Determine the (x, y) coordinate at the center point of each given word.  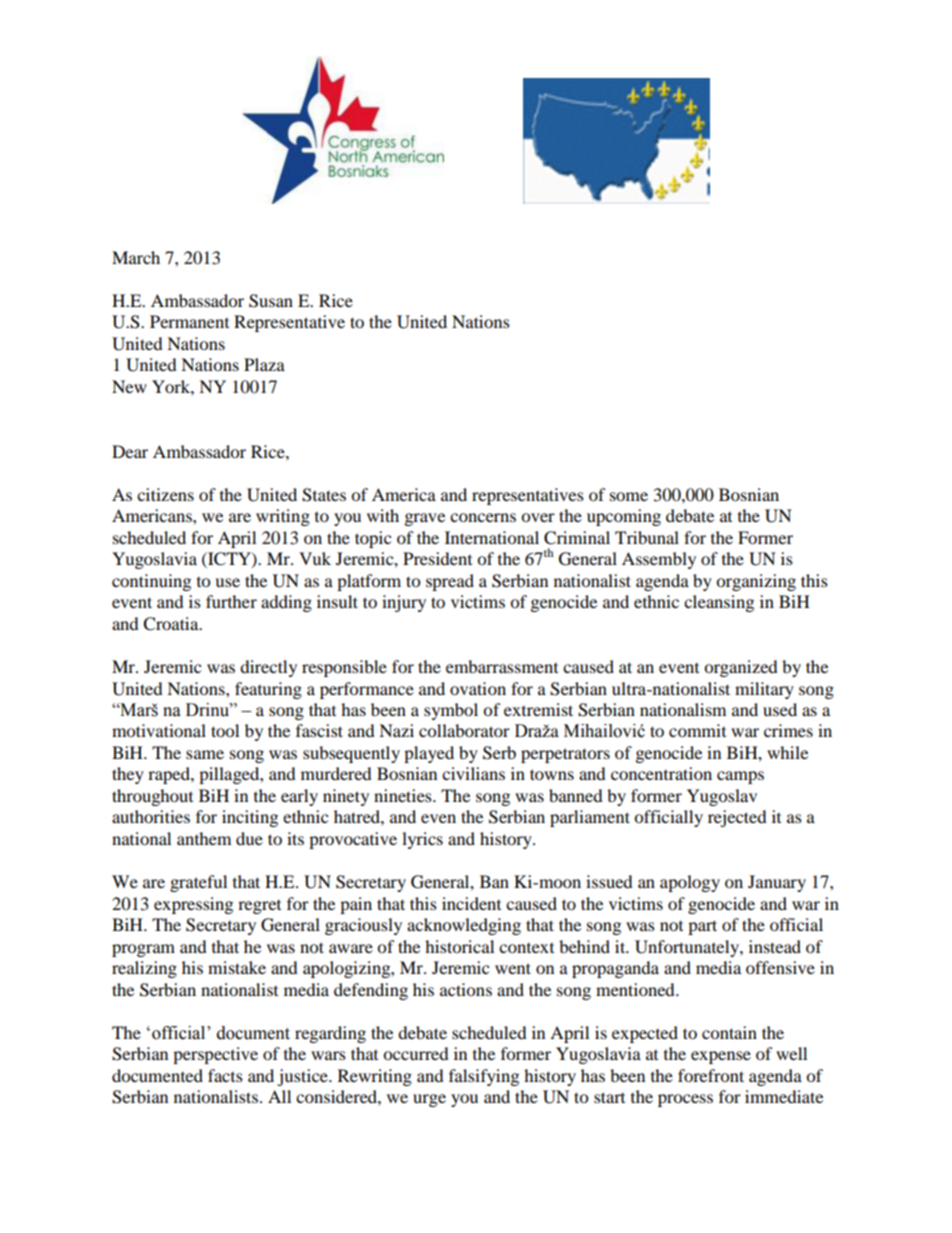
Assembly (659, 560)
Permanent (189, 321)
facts (225, 1075)
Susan (271, 301)
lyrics (422, 840)
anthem (204, 838)
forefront (711, 1075)
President (437, 558)
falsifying (484, 1077)
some (629, 496)
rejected (737, 818)
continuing (151, 582)
